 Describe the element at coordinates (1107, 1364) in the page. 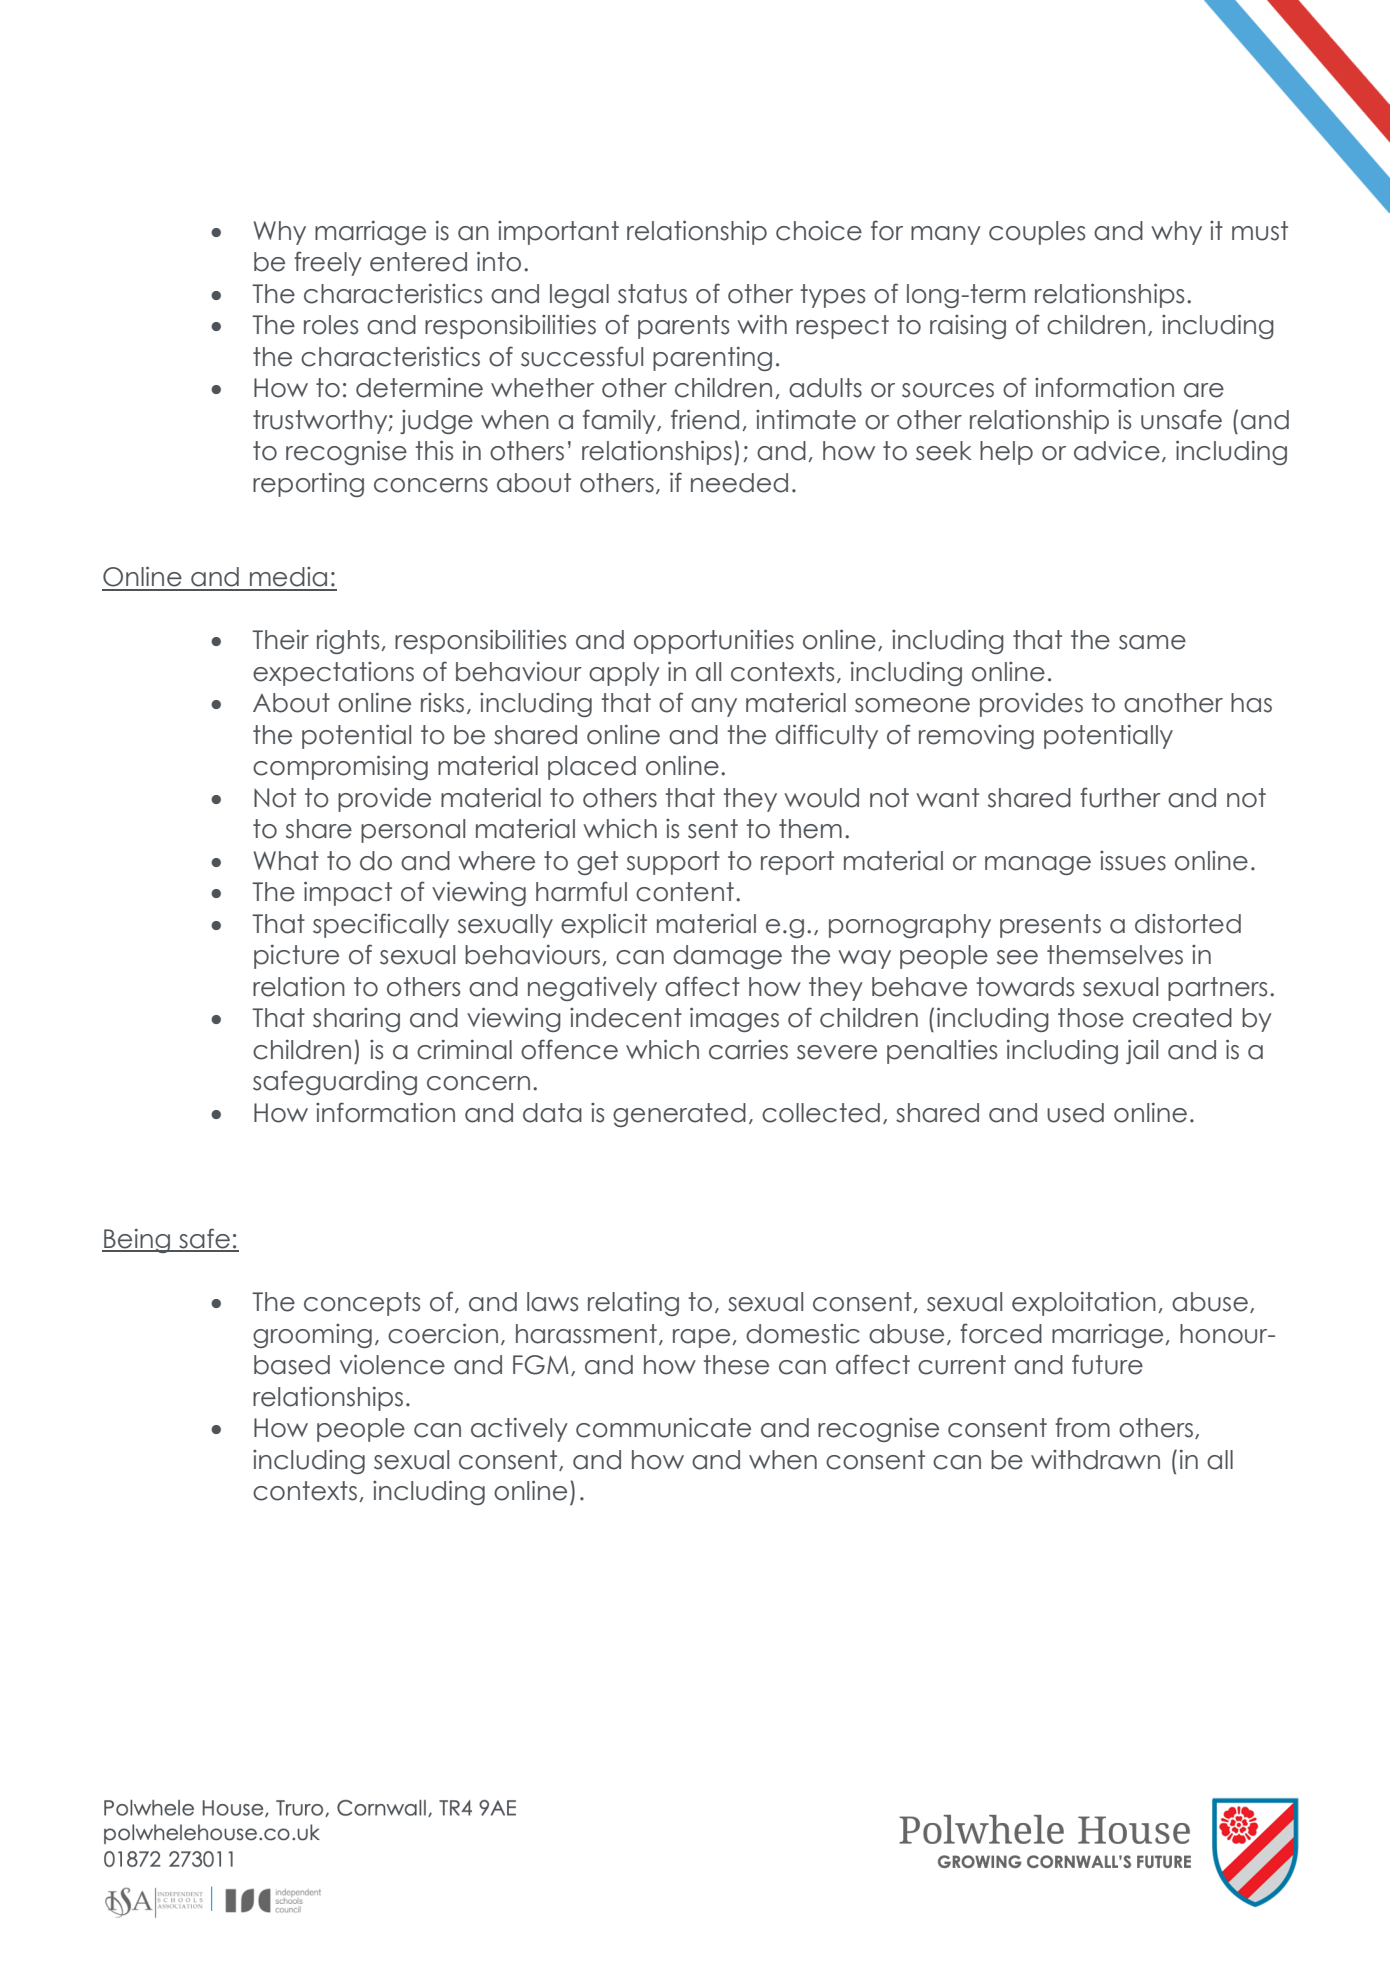

I see `future` at that location.
